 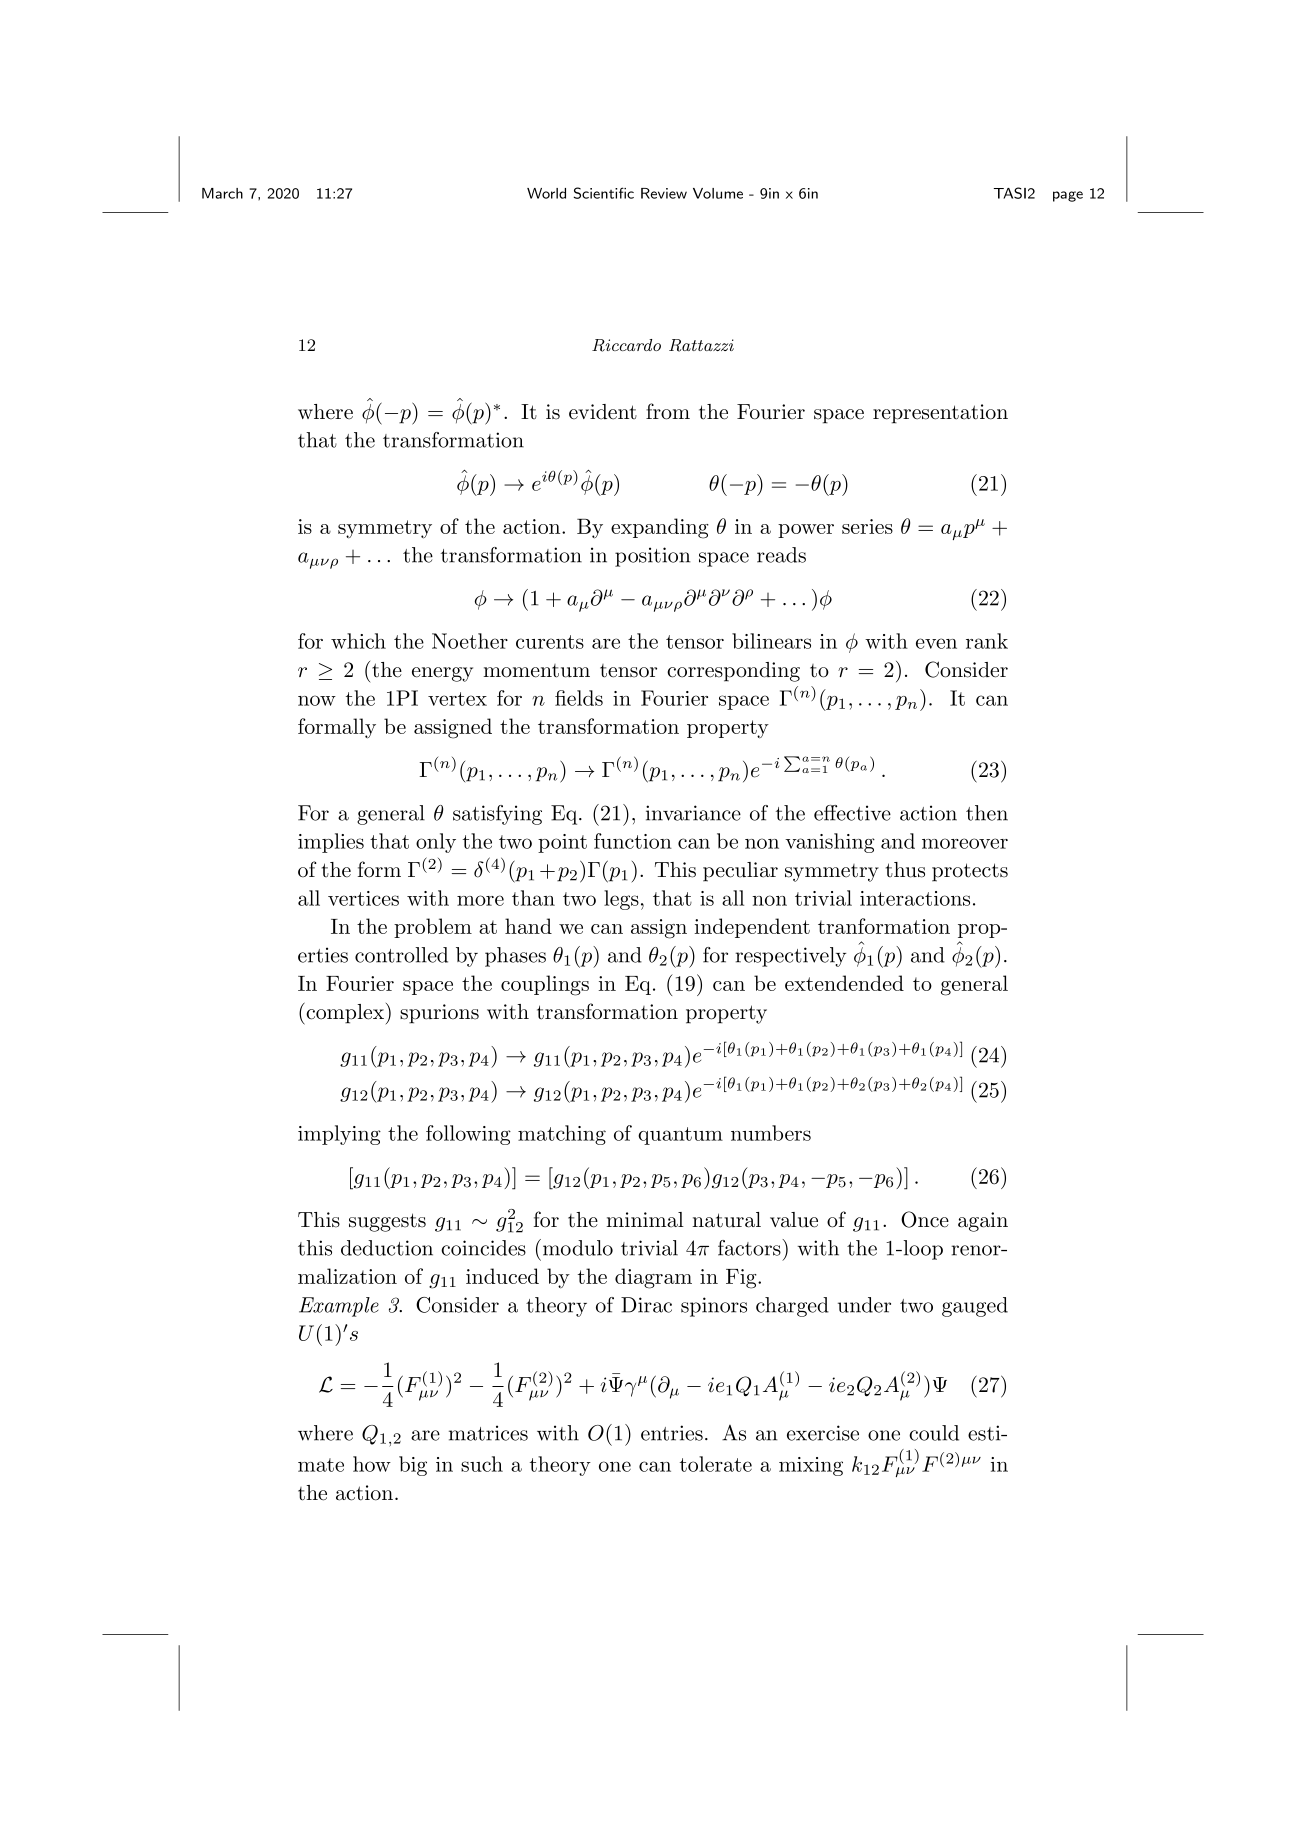 I want to click on March, so click(x=222, y=193).
